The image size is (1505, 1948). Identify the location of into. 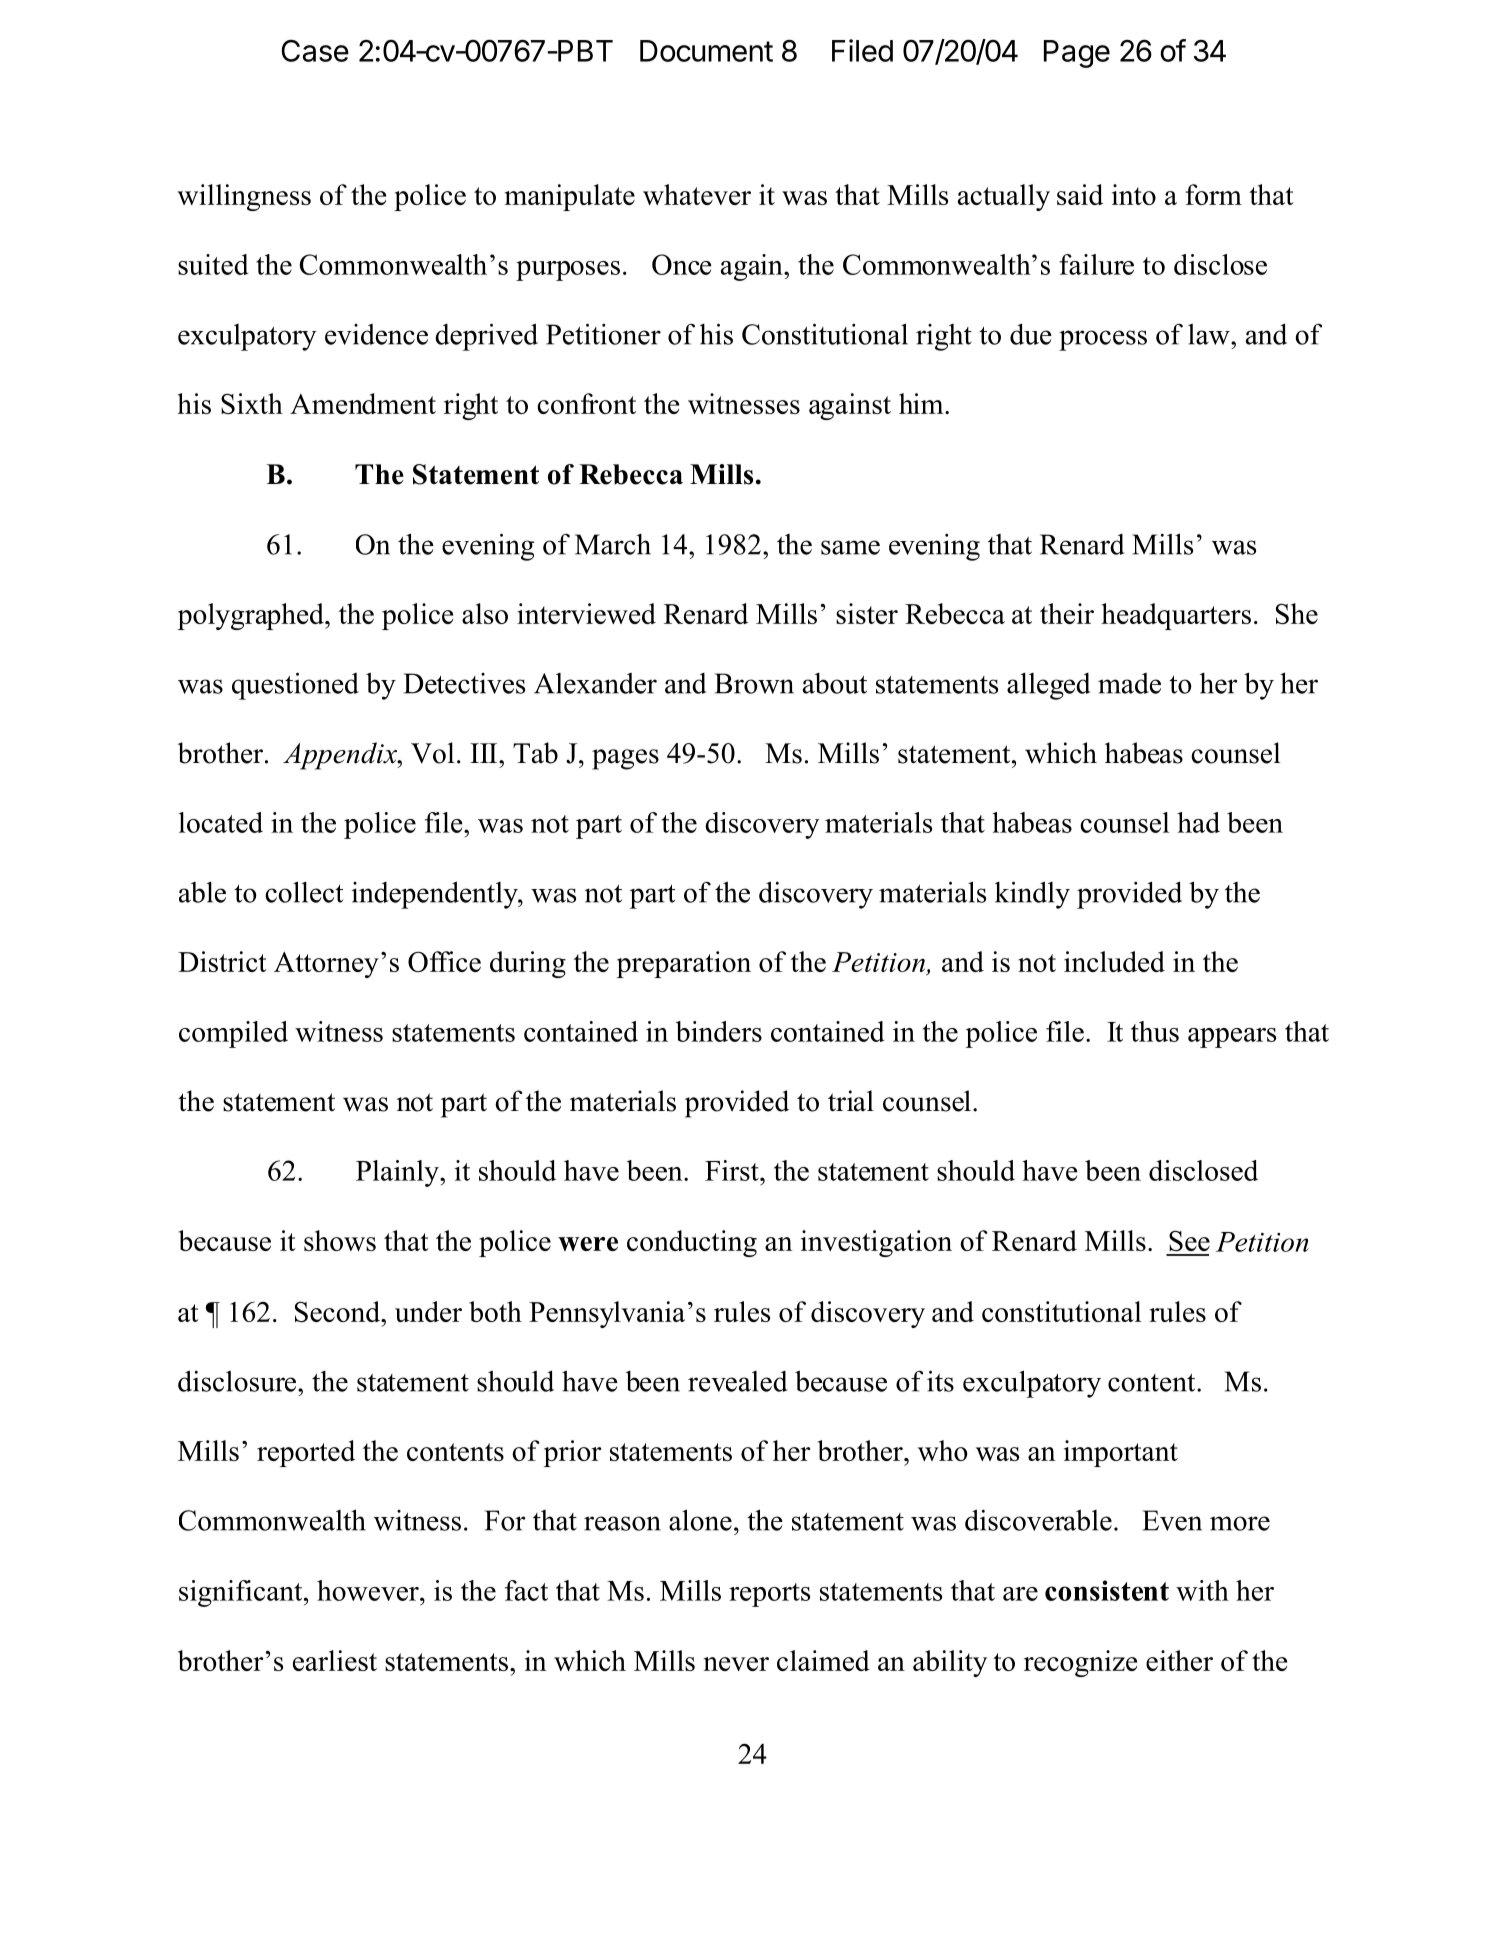
(1134, 194).
